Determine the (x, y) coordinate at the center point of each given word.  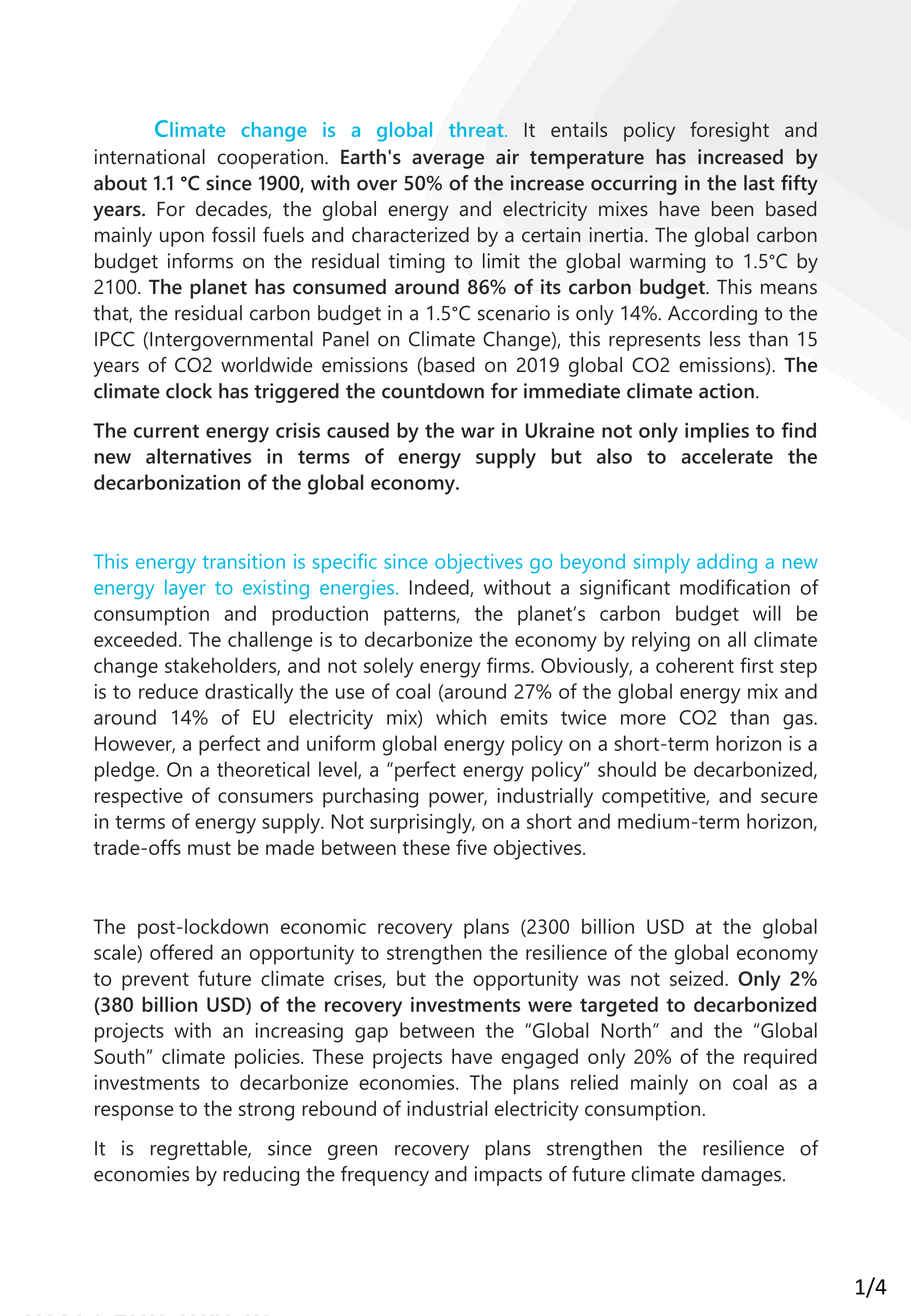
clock (189, 391)
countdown (433, 391)
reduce (168, 691)
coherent (695, 665)
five (471, 847)
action (726, 391)
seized (696, 978)
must (209, 848)
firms (509, 665)
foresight (729, 131)
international (150, 157)
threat (477, 129)
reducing (261, 1176)
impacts (508, 1176)
